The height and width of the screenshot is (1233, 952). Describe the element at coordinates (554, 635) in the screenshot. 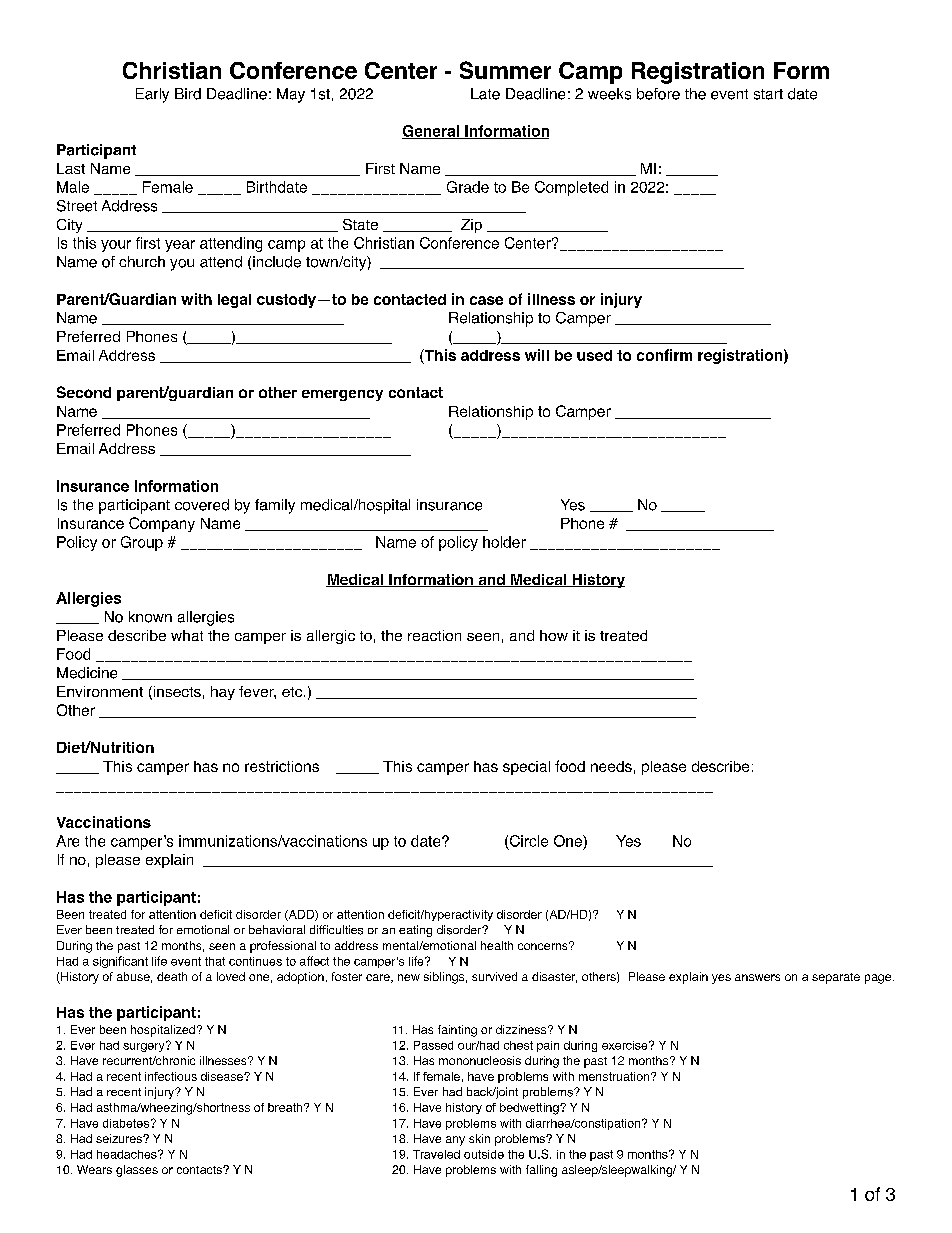

I see `how` at that location.
